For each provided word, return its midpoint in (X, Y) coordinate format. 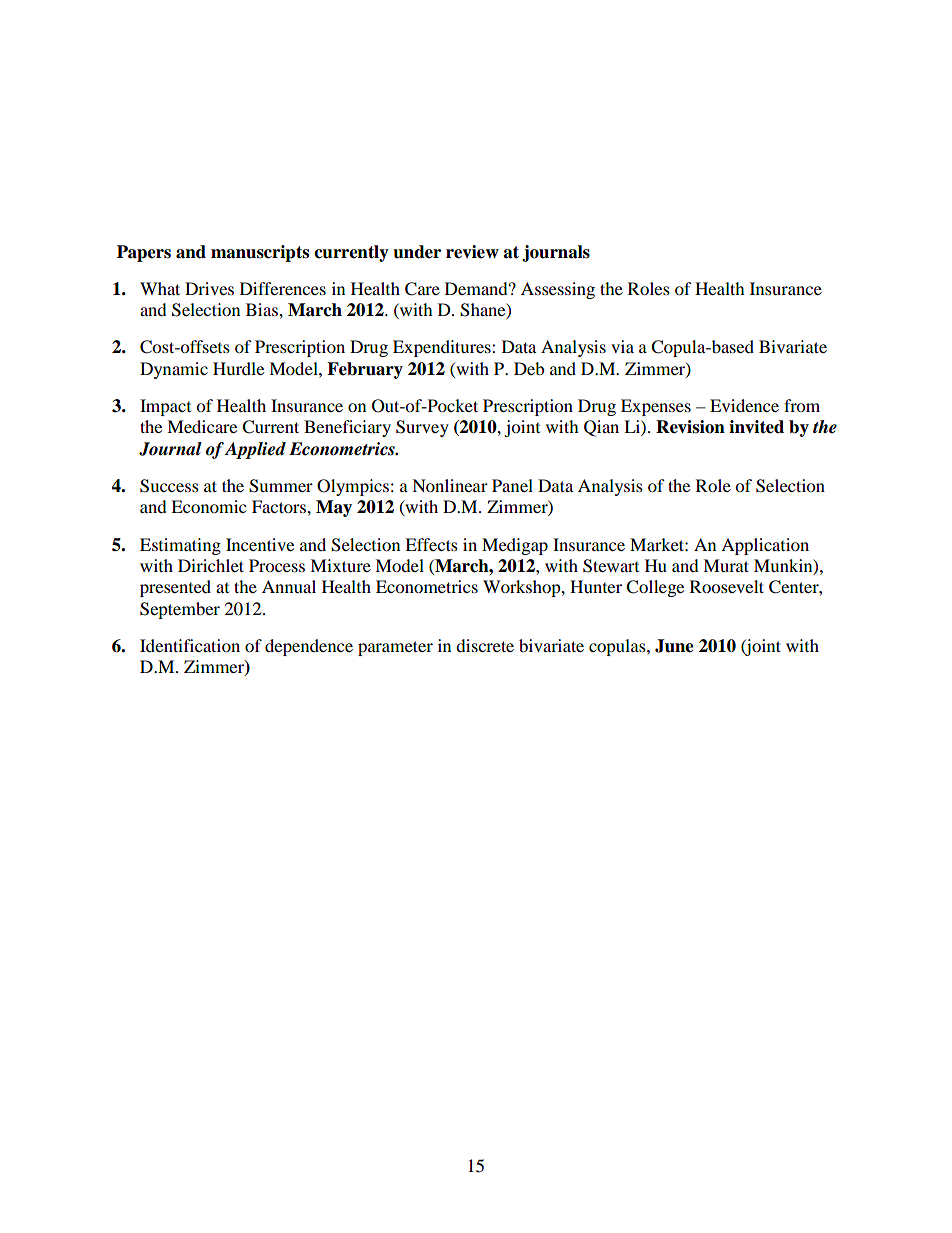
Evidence (744, 405)
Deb (529, 368)
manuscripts (260, 253)
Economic (208, 506)
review (472, 252)
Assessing (558, 290)
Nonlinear (450, 485)
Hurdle (238, 368)
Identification (190, 645)
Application (765, 546)
